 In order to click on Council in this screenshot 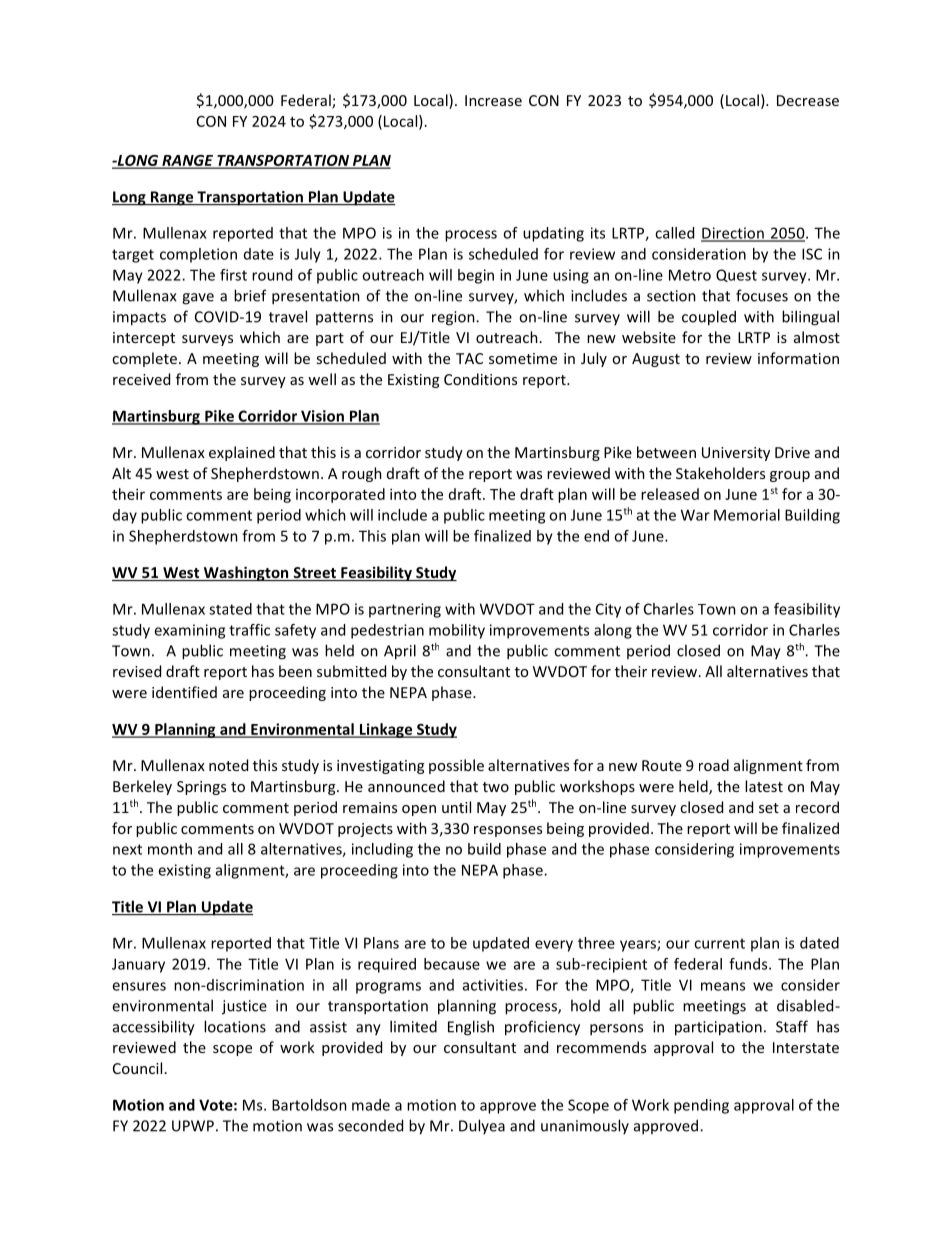, I will do `click(137, 1068)`.
